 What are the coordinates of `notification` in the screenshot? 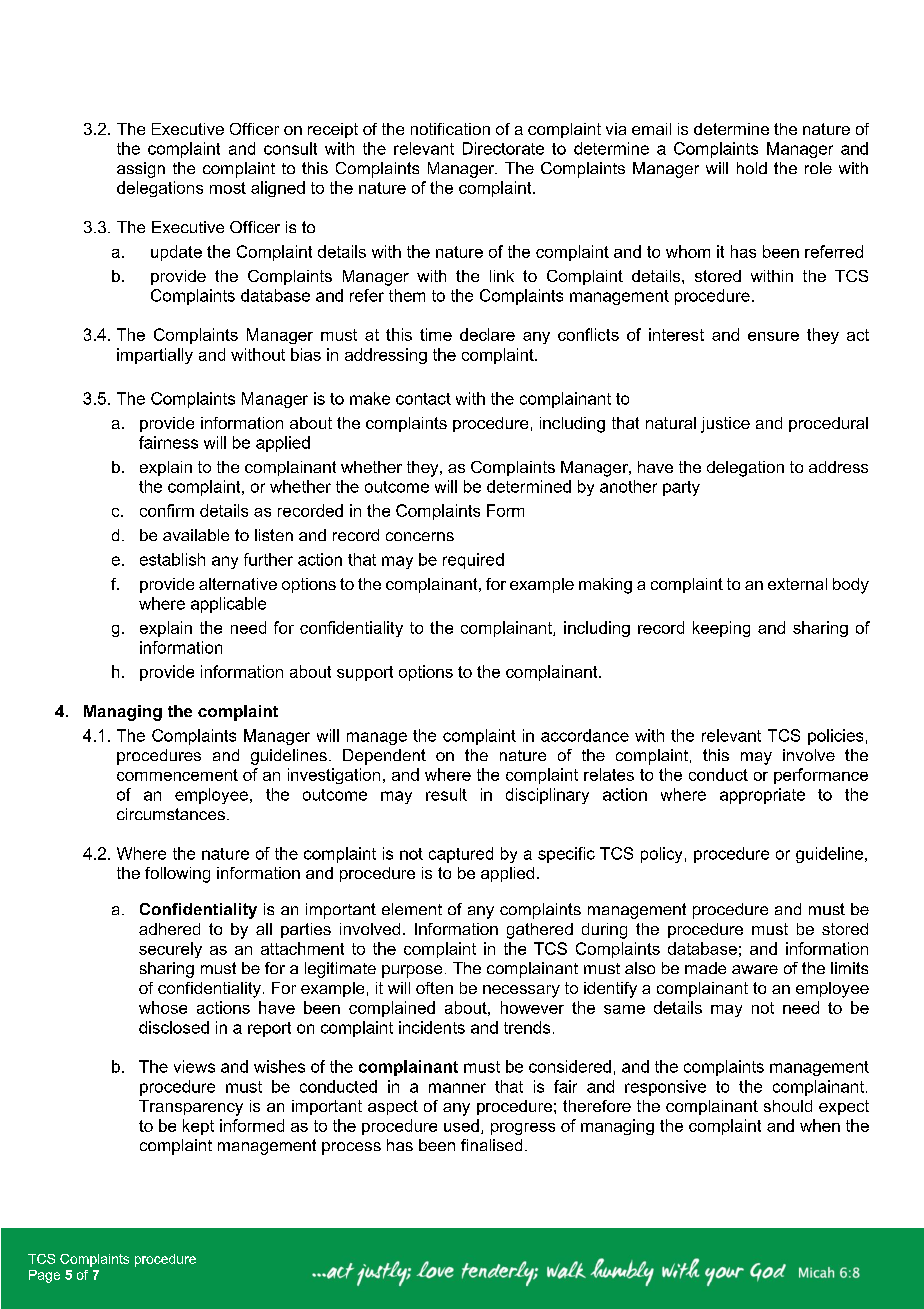 It's located at (450, 129).
